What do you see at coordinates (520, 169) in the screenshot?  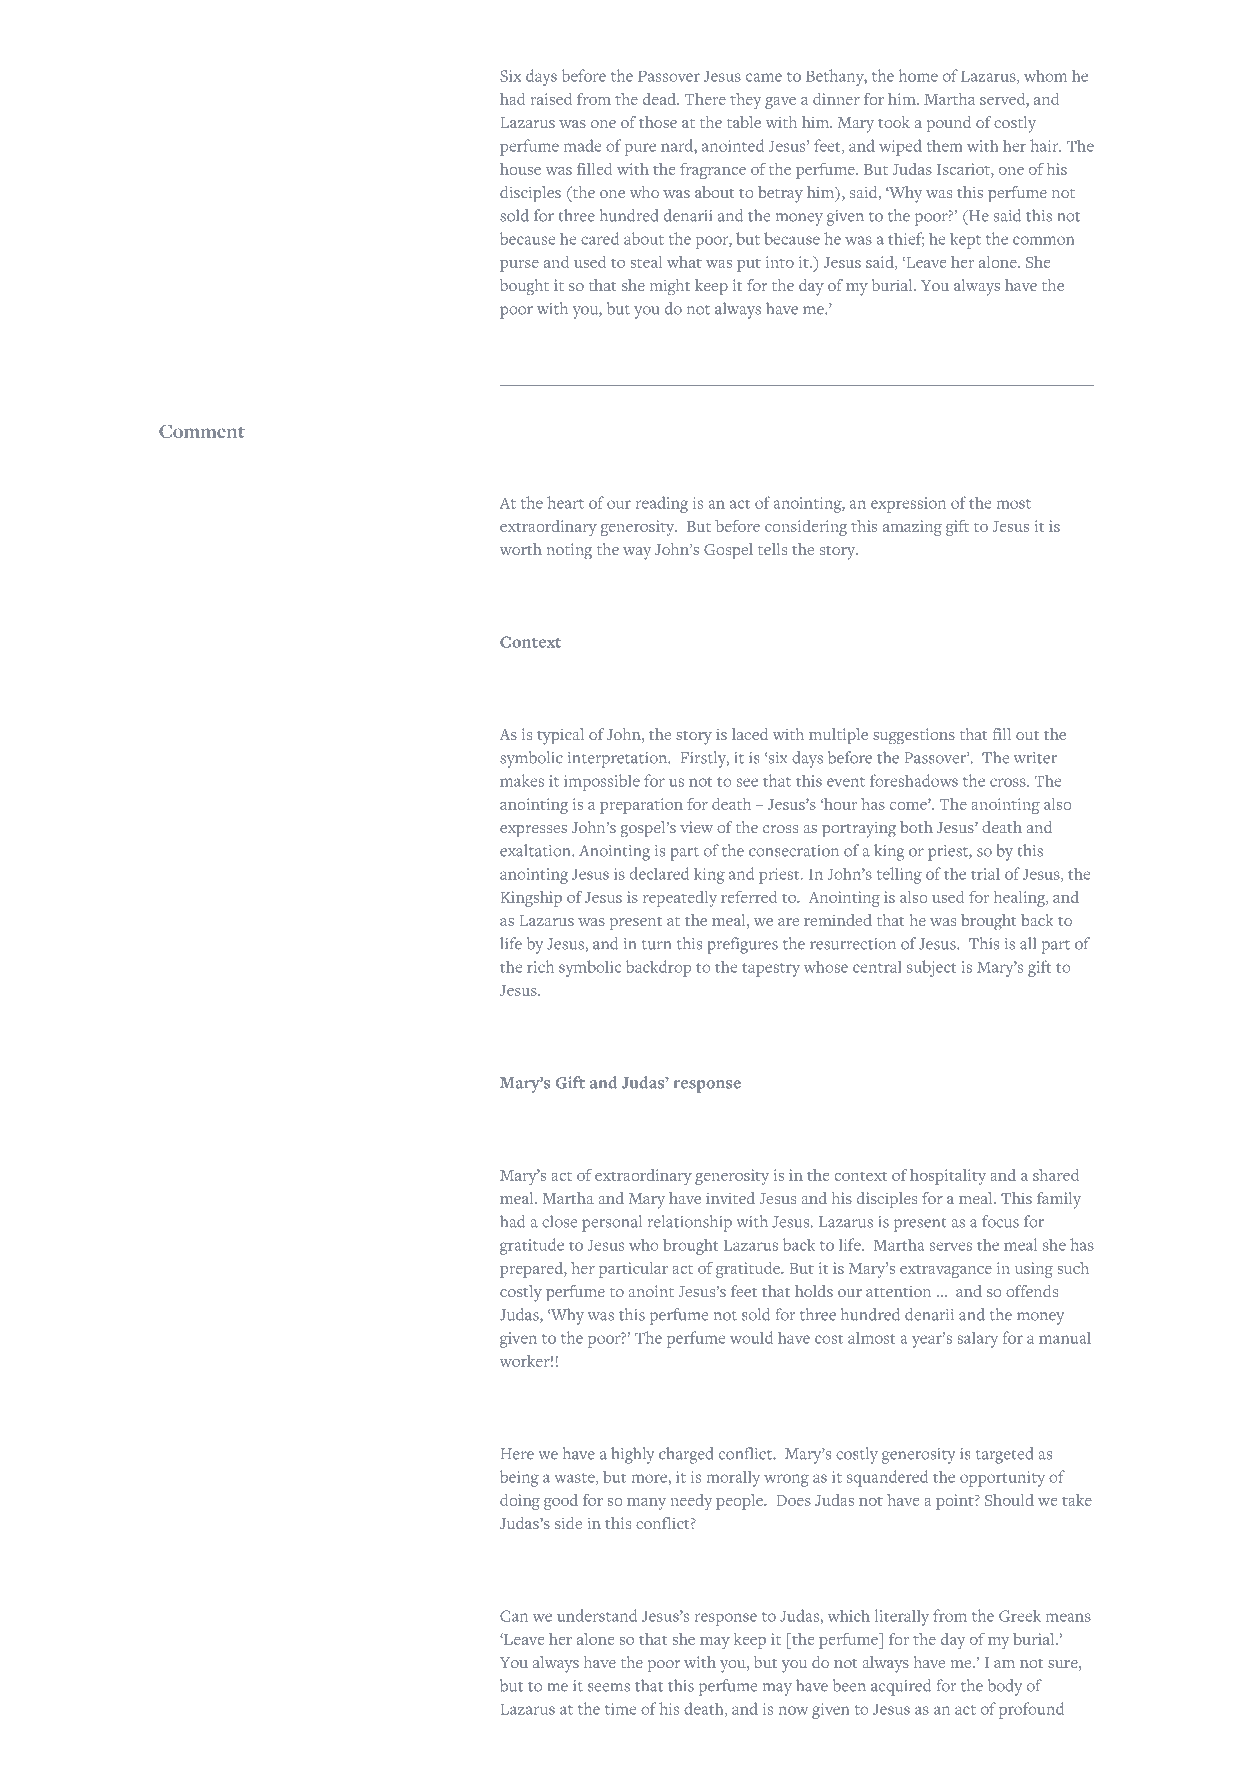 I see `house` at bounding box center [520, 169].
